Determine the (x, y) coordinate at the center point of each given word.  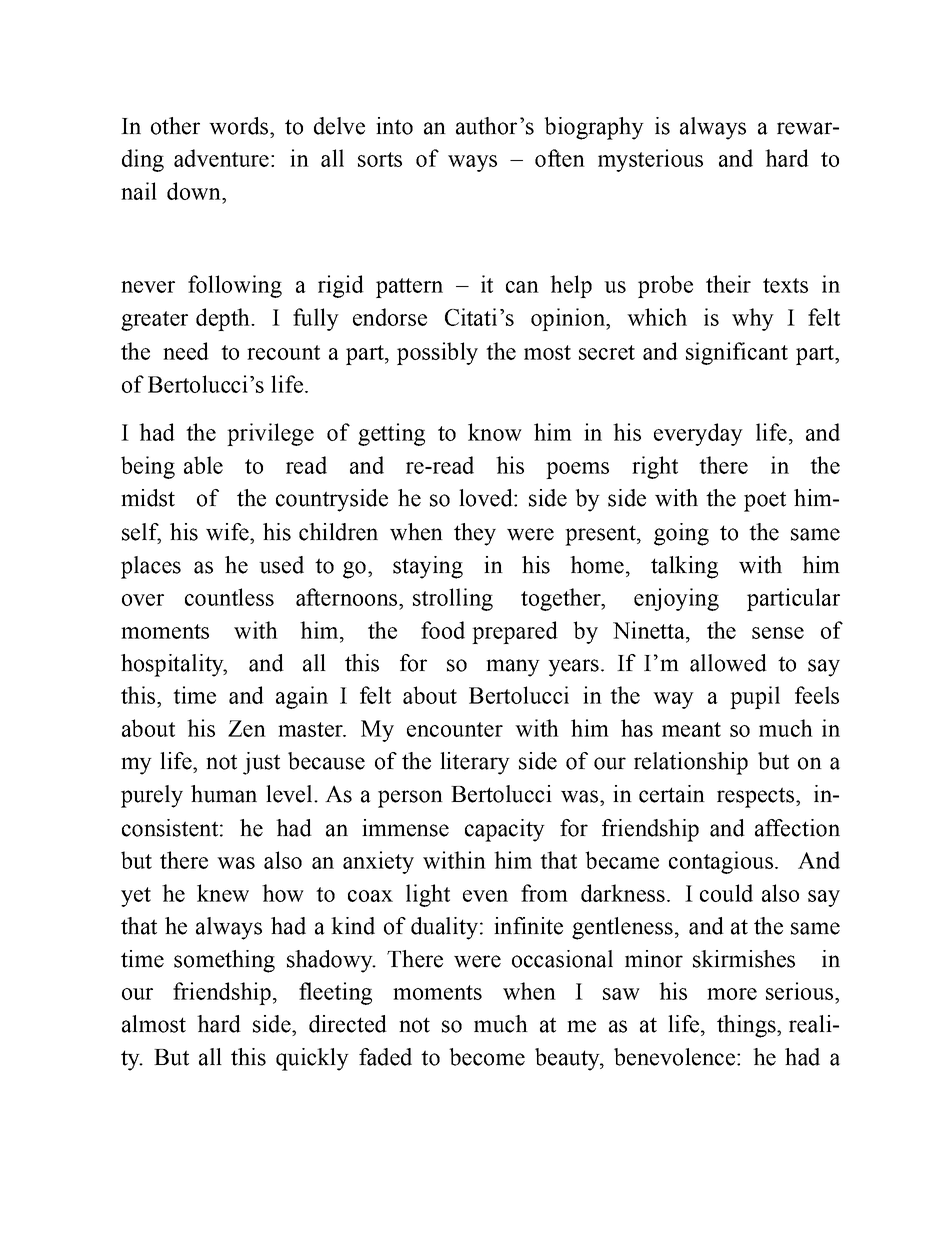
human (224, 794)
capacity (505, 830)
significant (737, 353)
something (224, 961)
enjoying (676, 599)
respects (755, 797)
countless (229, 597)
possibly (437, 353)
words (240, 126)
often (560, 158)
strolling (453, 599)
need (186, 351)
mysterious (650, 160)
